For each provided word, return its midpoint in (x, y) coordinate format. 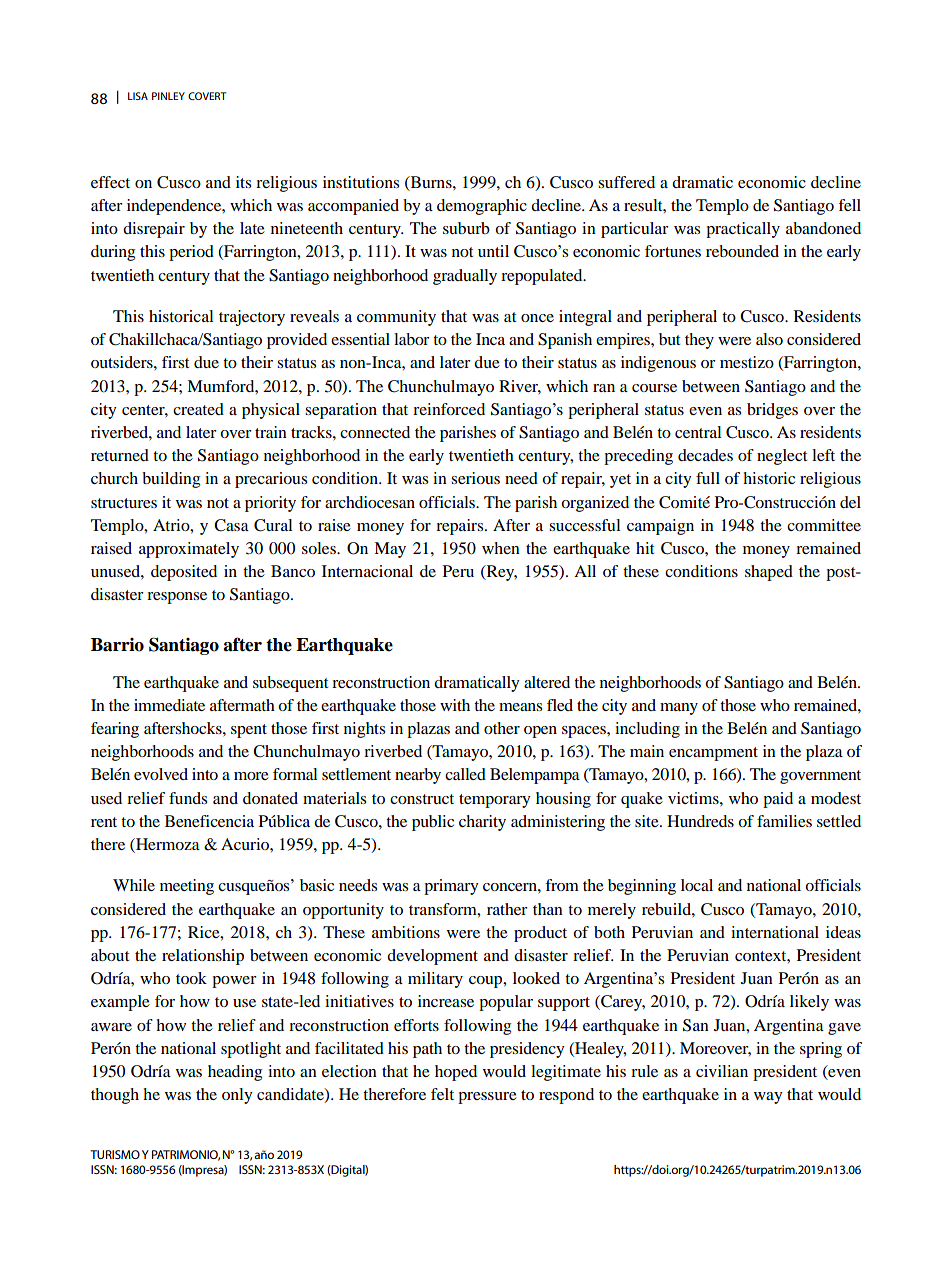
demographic (482, 207)
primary (451, 887)
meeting (187, 887)
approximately (189, 550)
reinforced (449, 409)
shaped (769, 573)
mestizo (747, 362)
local (697, 885)
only (237, 1096)
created (198, 409)
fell (849, 205)
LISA (138, 96)
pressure (487, 1098)
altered (547, 682)
